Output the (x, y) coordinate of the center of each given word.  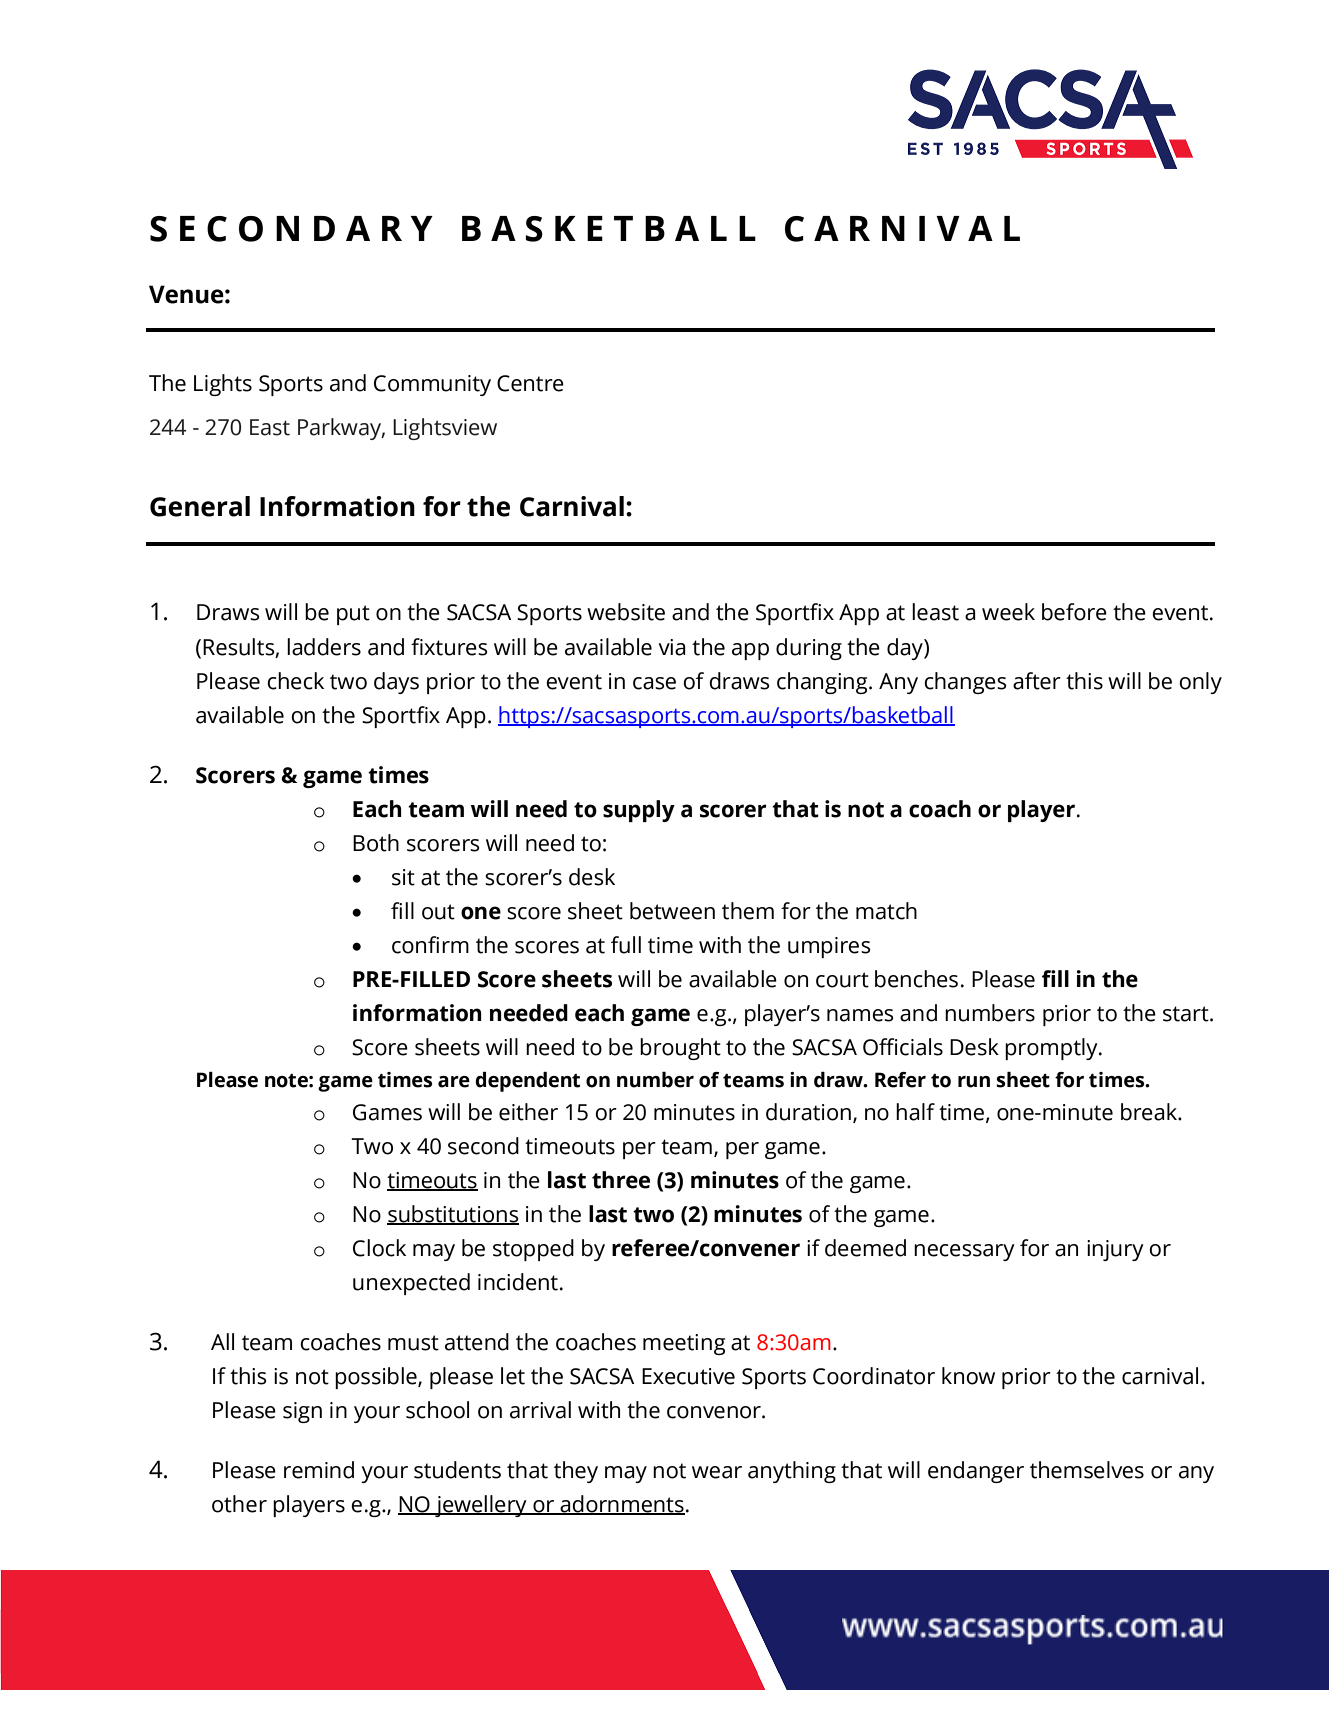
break (1150, 1112)
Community (432, 385)
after (1037, 681)
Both (376, 843)
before (1074, 612)
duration (808, 1112)
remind (319, 1470)
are (454, 1082)
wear (717, 1472)
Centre (530, 383)
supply (639, 811)
